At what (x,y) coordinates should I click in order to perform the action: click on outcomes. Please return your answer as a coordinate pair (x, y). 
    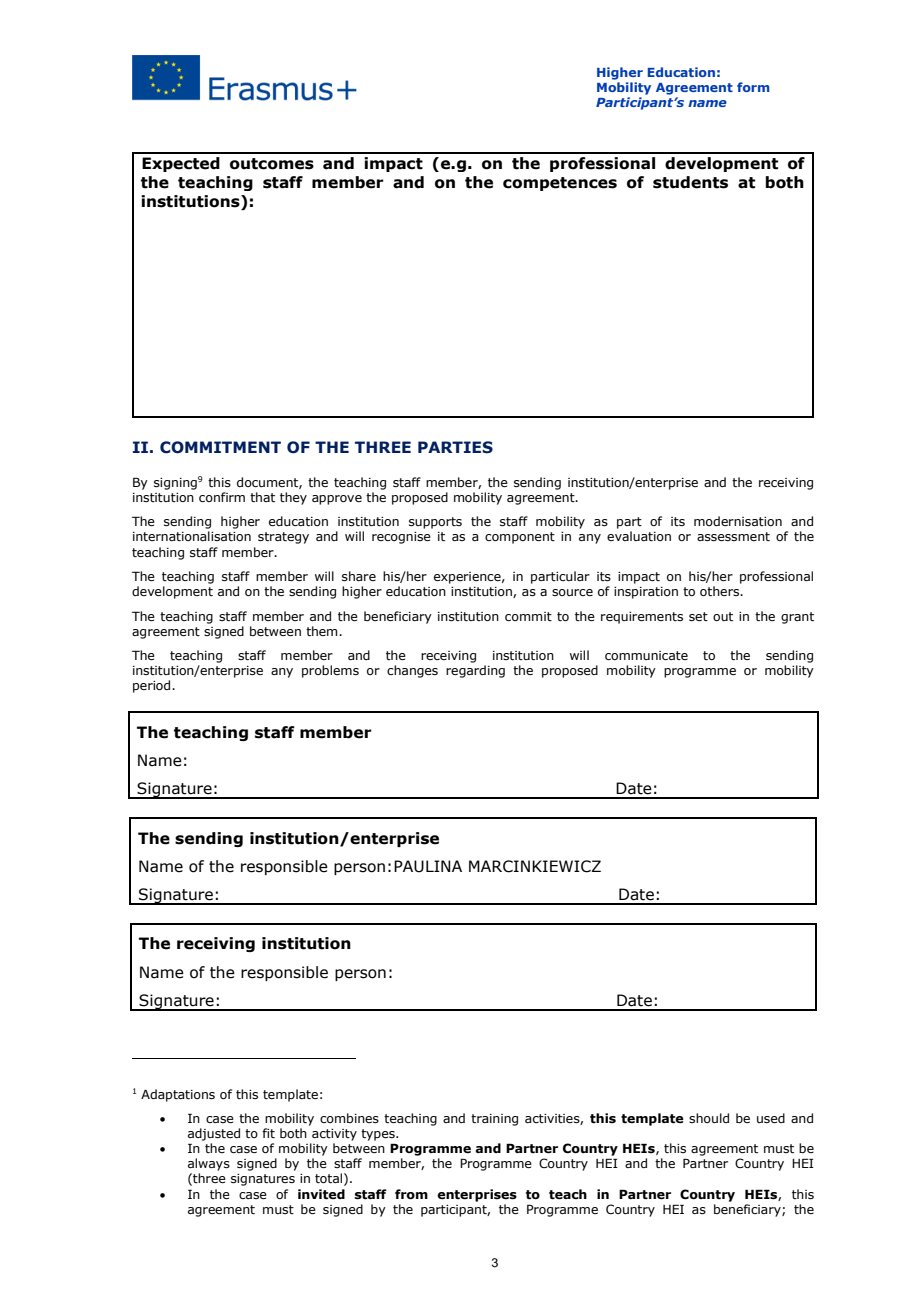
    Looking at the image, I should click on (272, 164).
